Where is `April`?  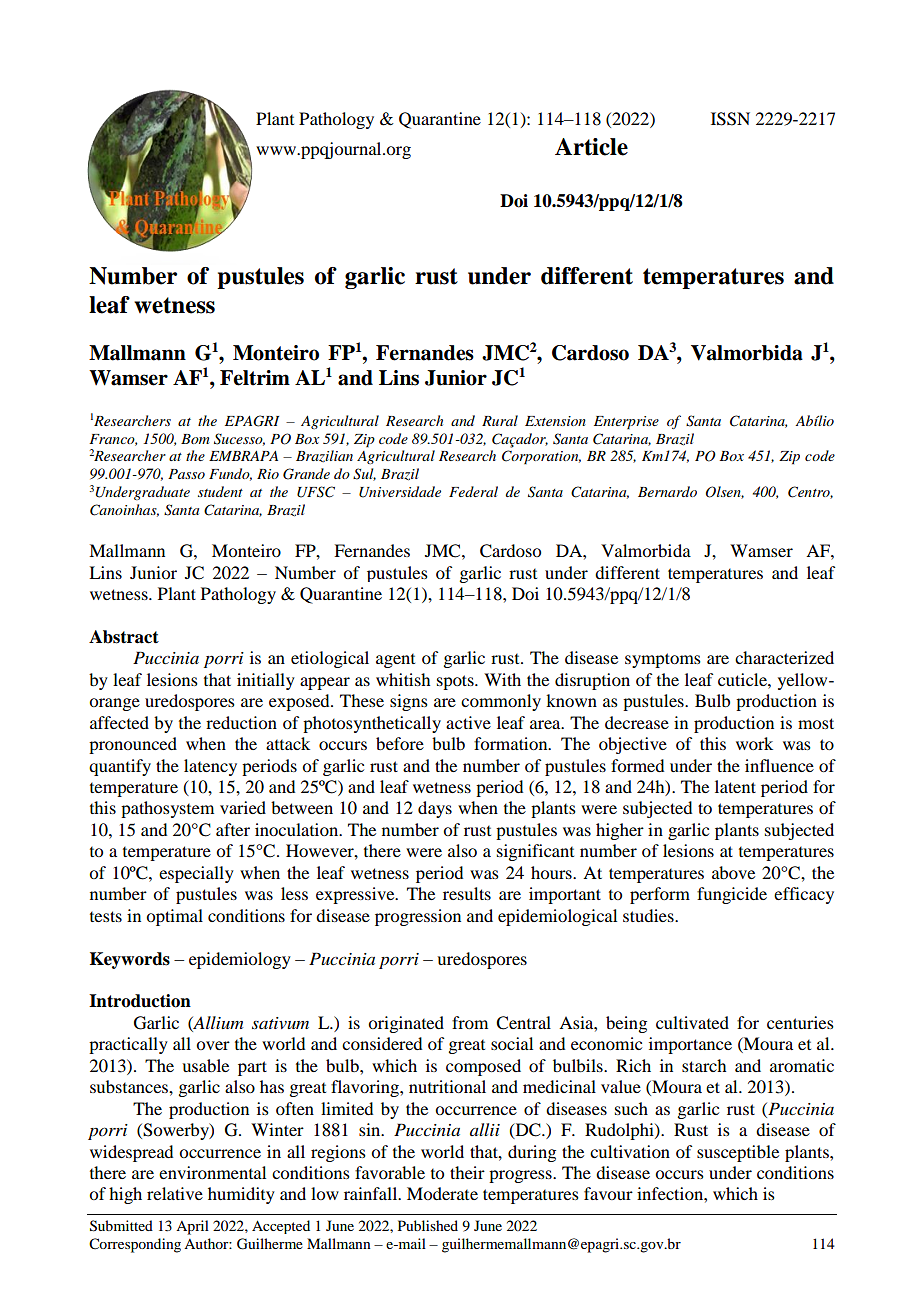 April is located at coordinates (192, 1227).
